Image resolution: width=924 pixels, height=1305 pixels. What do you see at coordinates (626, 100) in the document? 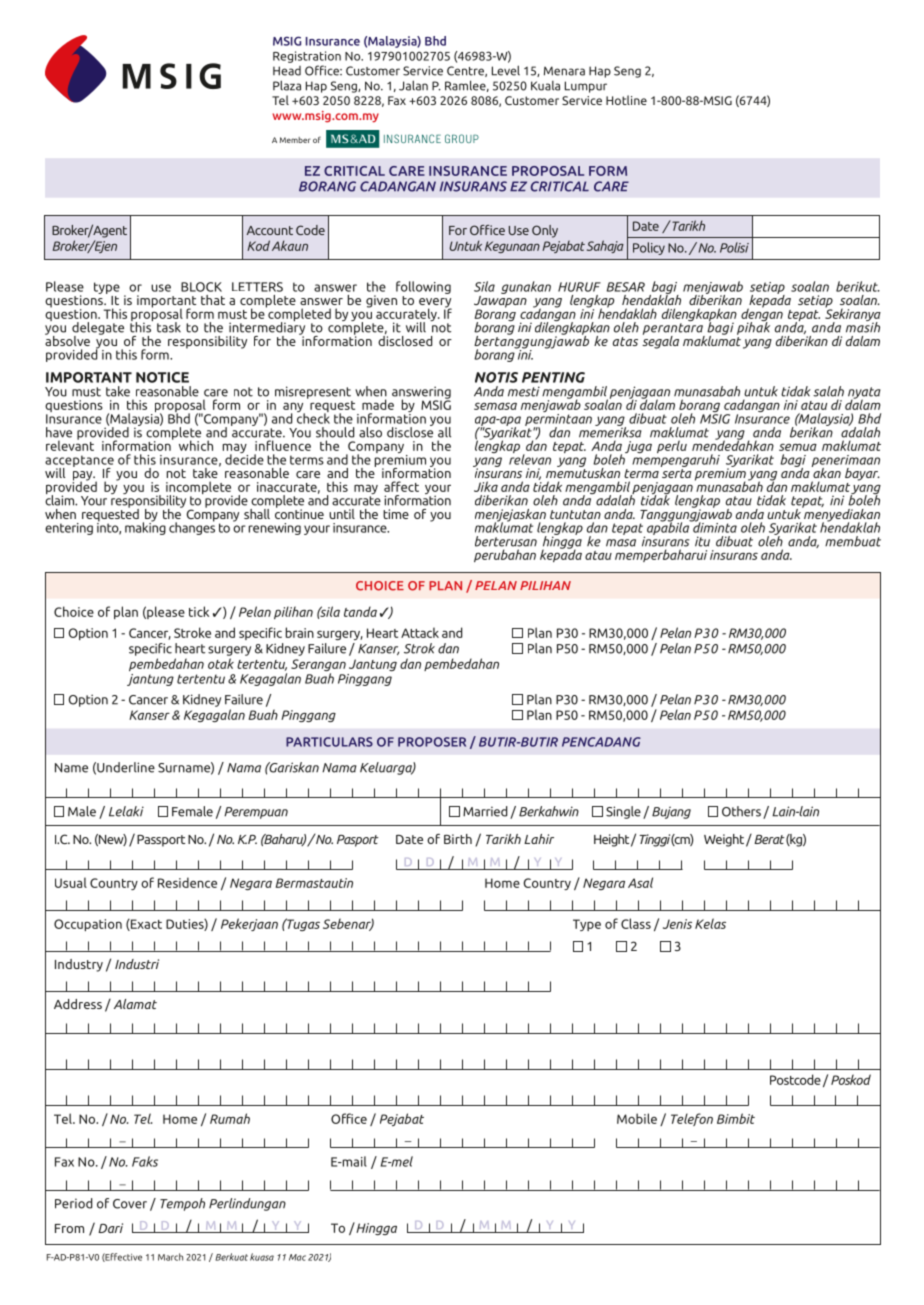
I see `Hotline` at bounding box center [626, 100].
